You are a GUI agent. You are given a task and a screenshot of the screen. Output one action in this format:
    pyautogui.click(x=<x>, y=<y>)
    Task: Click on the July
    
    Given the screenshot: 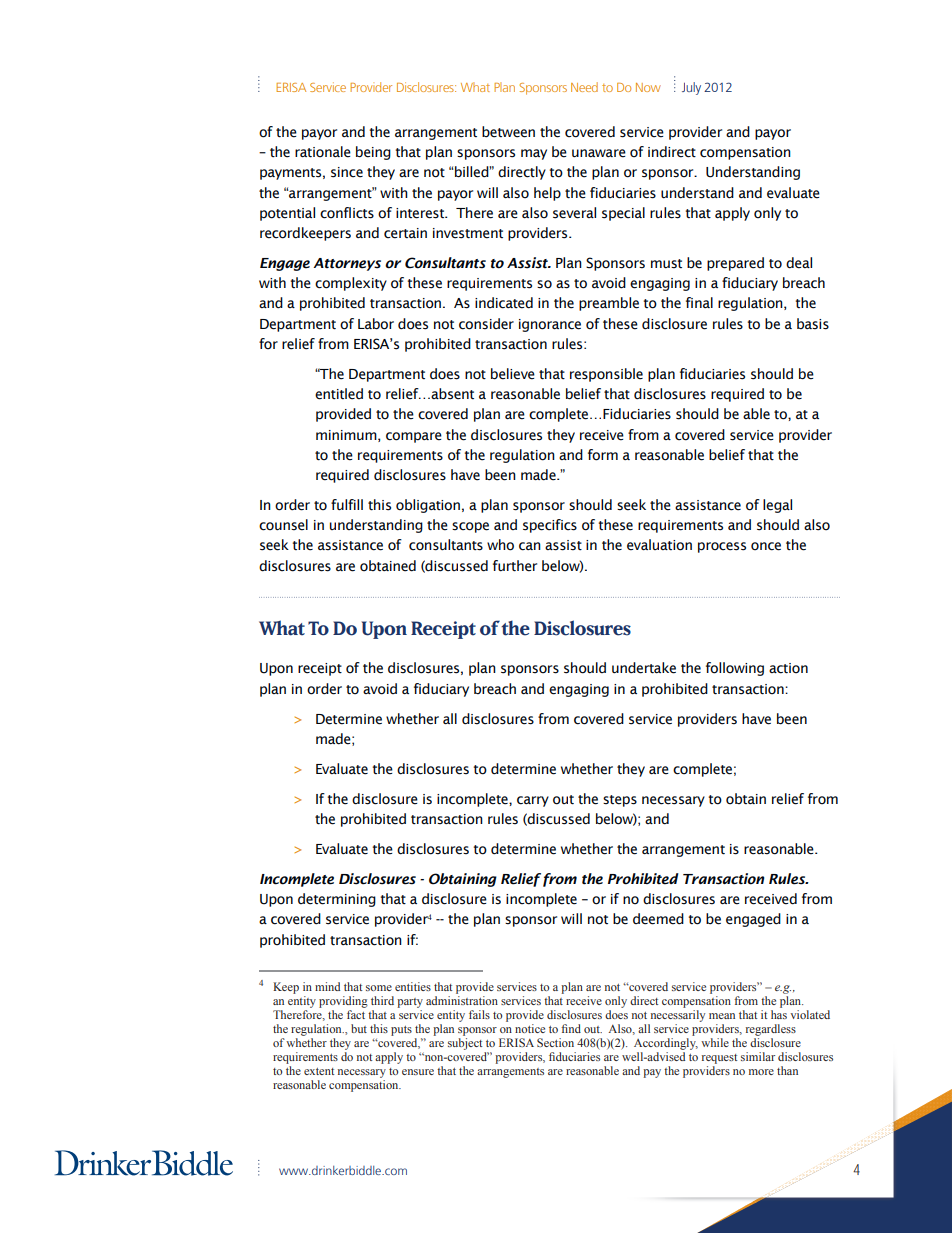 What is the action you would take?
    pyautogui.click(x=691, y=88)
